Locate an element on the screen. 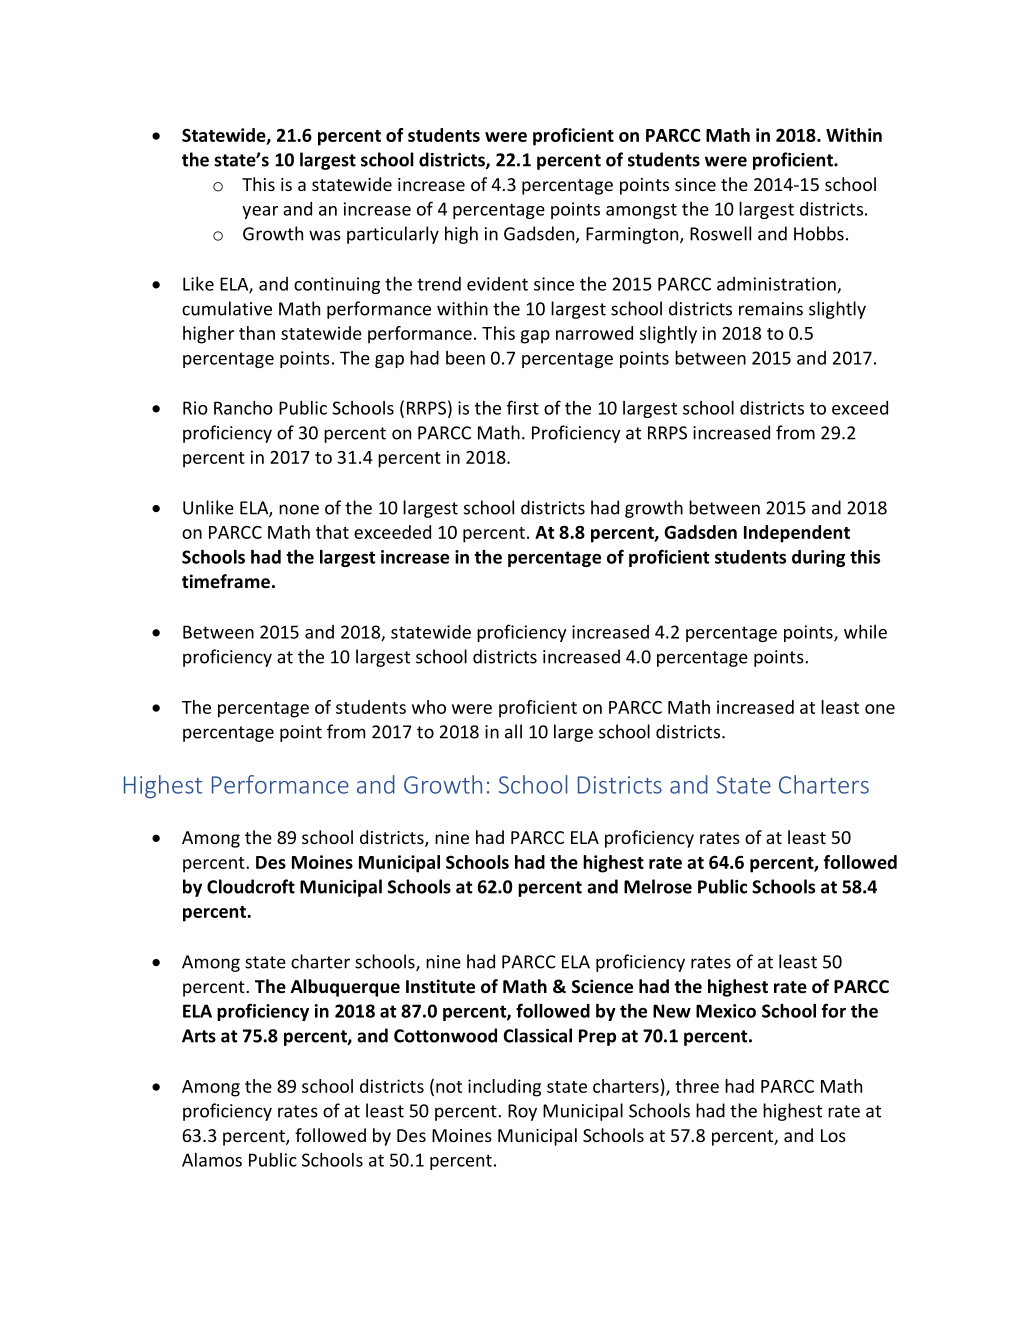 This screenshot has height=1332, width=1030. remains is located at coordinates (771, 309).
